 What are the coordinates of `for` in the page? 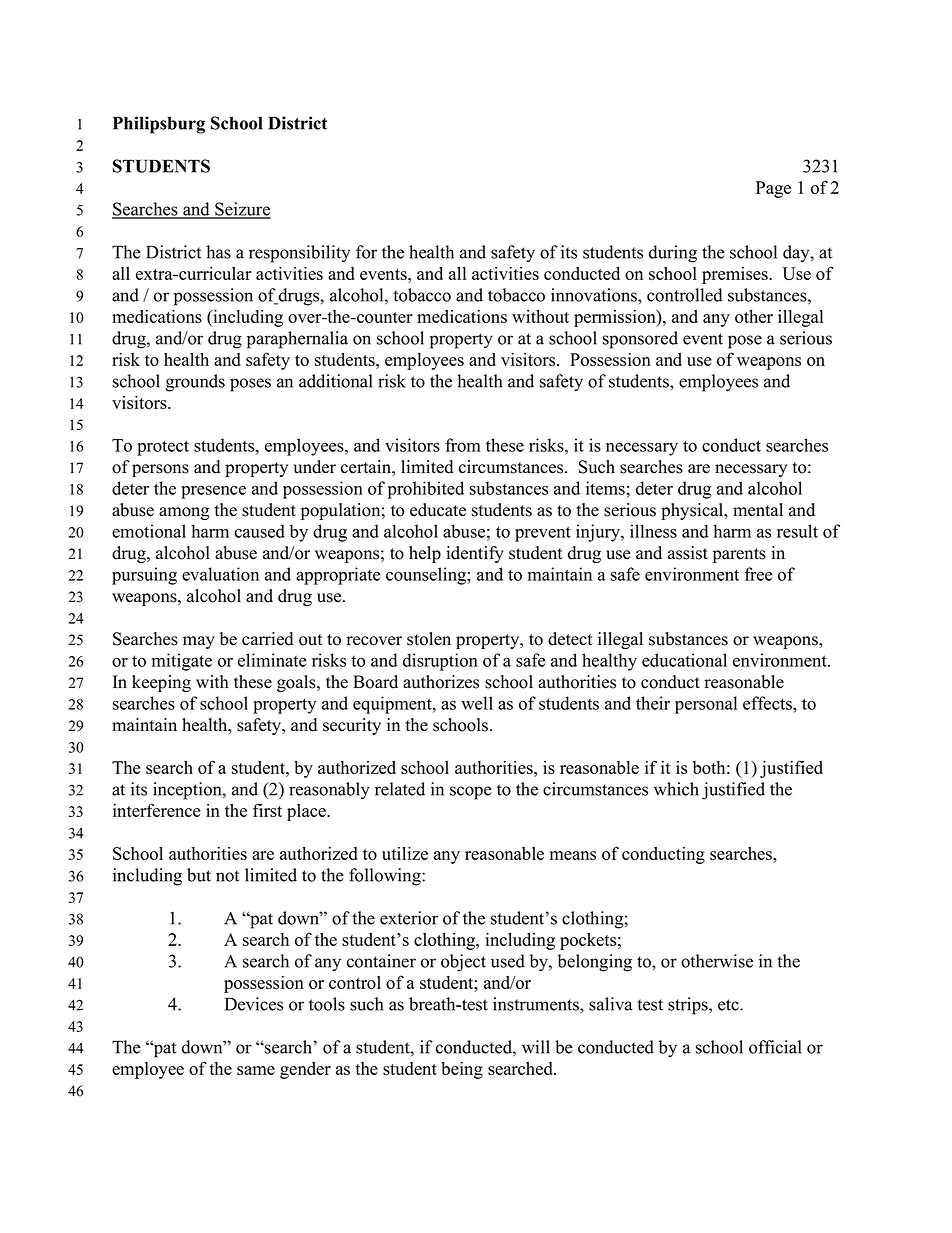 It's located at (366, 252).
